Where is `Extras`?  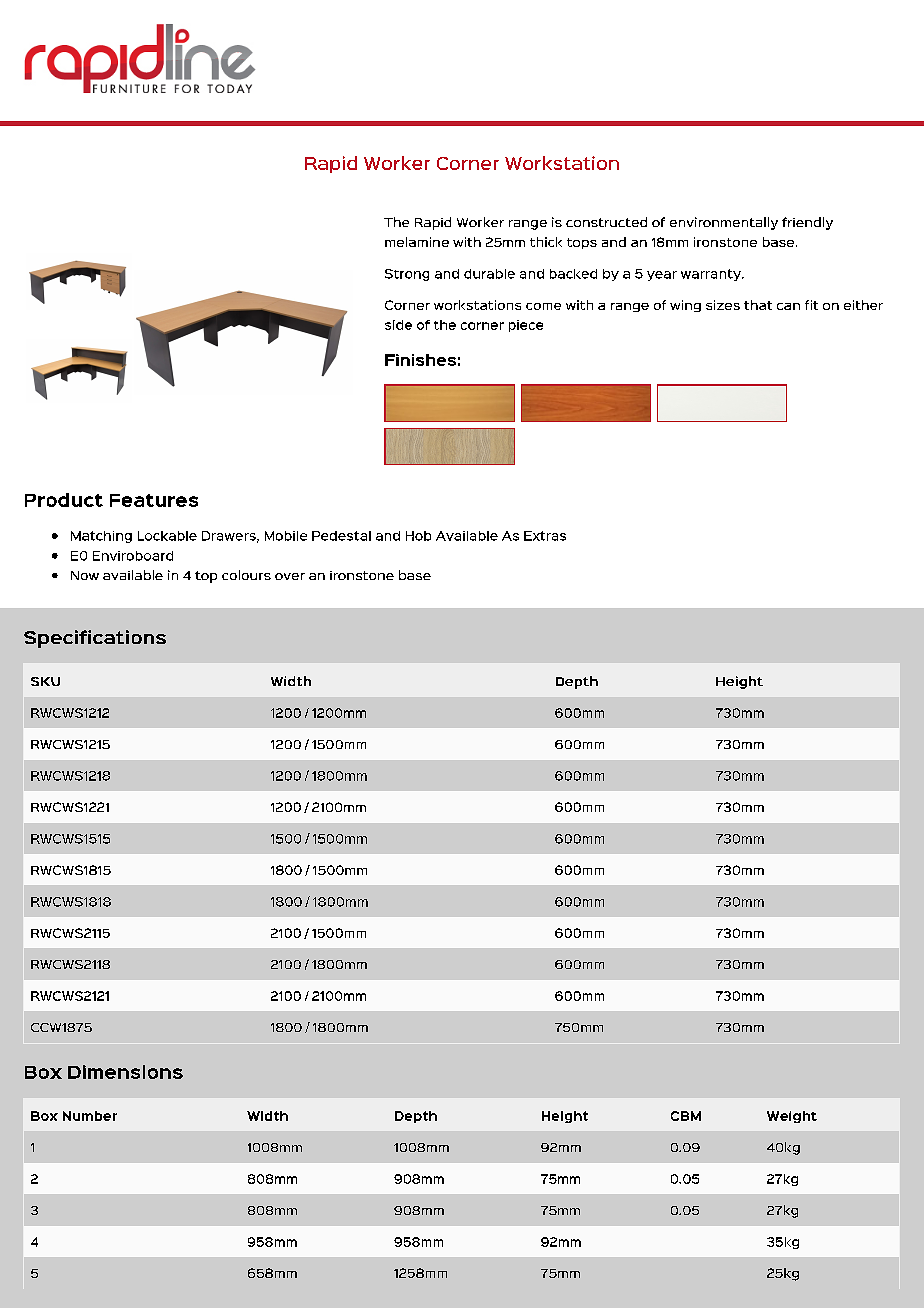
Extras is located at coordinates (545, 536).
